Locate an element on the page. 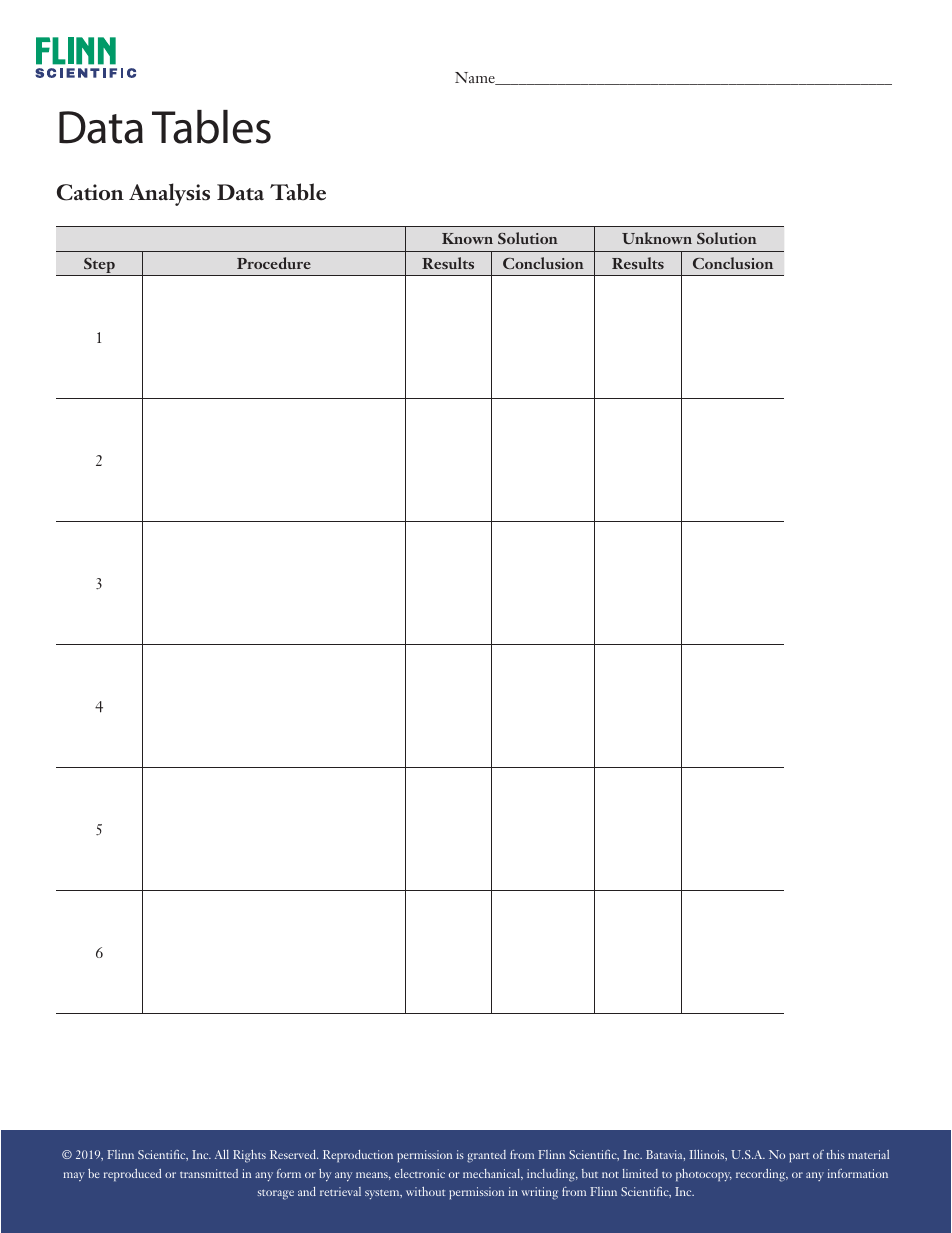 The width and height of the page is (952, 1233). reproduced is located at coordinates (132, 1175).
